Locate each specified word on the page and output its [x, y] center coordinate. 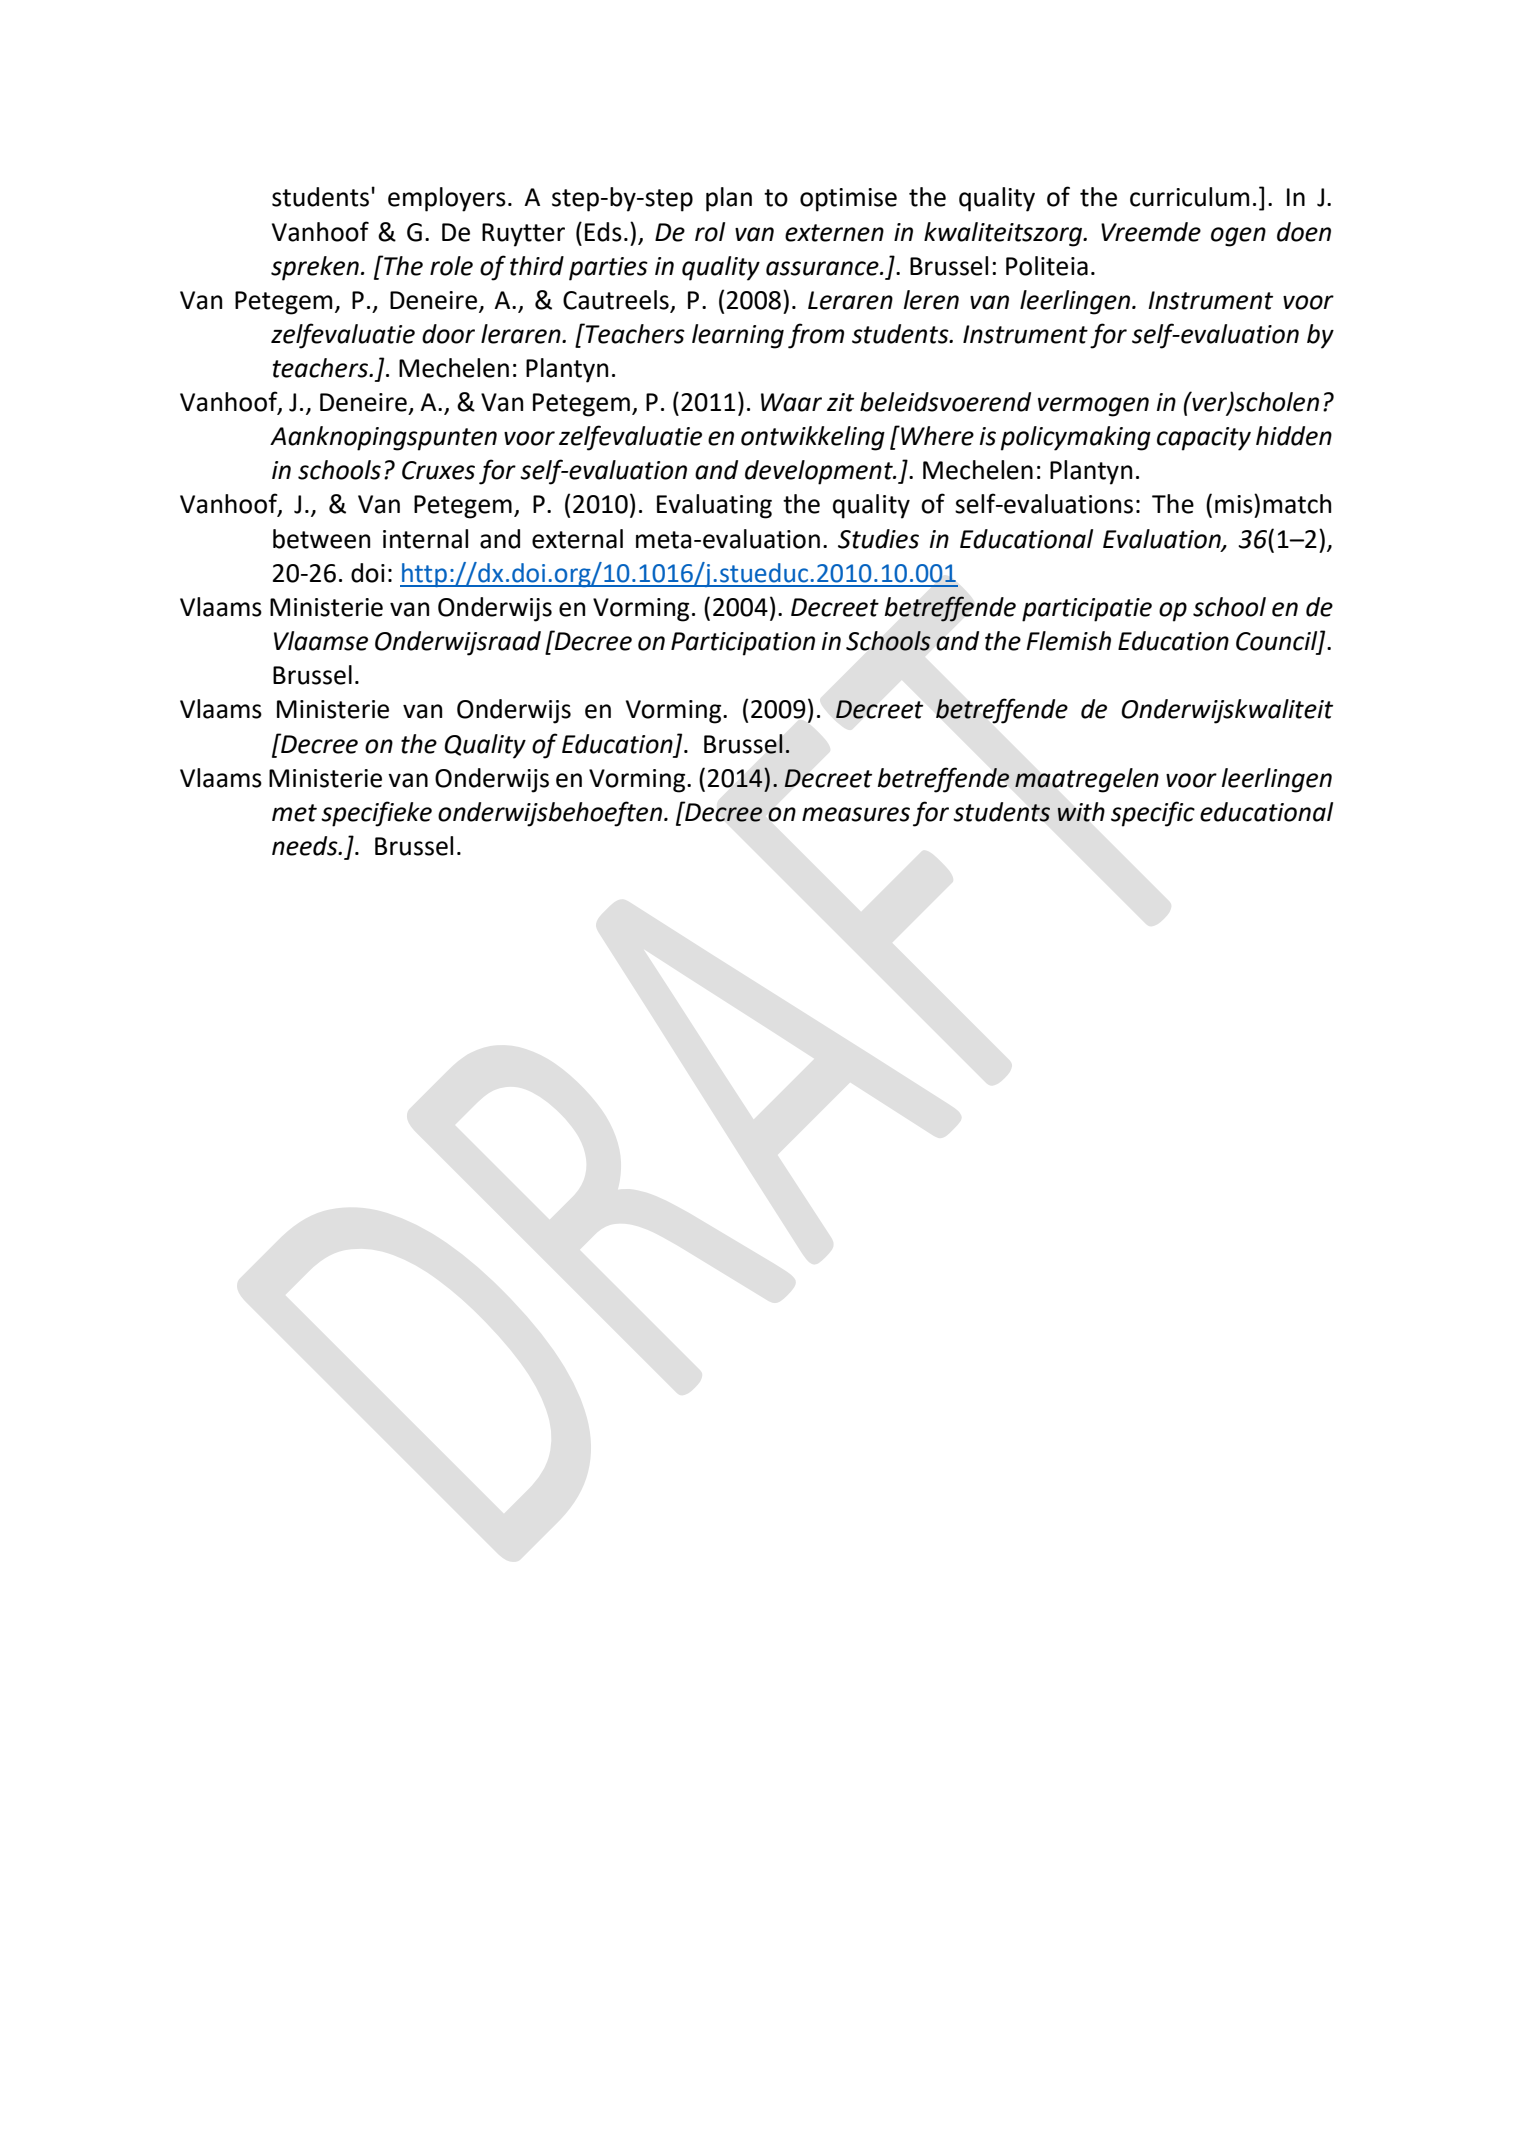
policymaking [1076, 438]
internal [425, 539]
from [816, 336]
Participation [743, 644]
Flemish [1068, 641]
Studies [878, 539]
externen [834, 233]
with [1081, 812]
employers [447, 199]
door [448, 334]
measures [856, 814]
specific [1153, 814]
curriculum [1189, 197]
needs [306, 846]
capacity [1204, 439]
